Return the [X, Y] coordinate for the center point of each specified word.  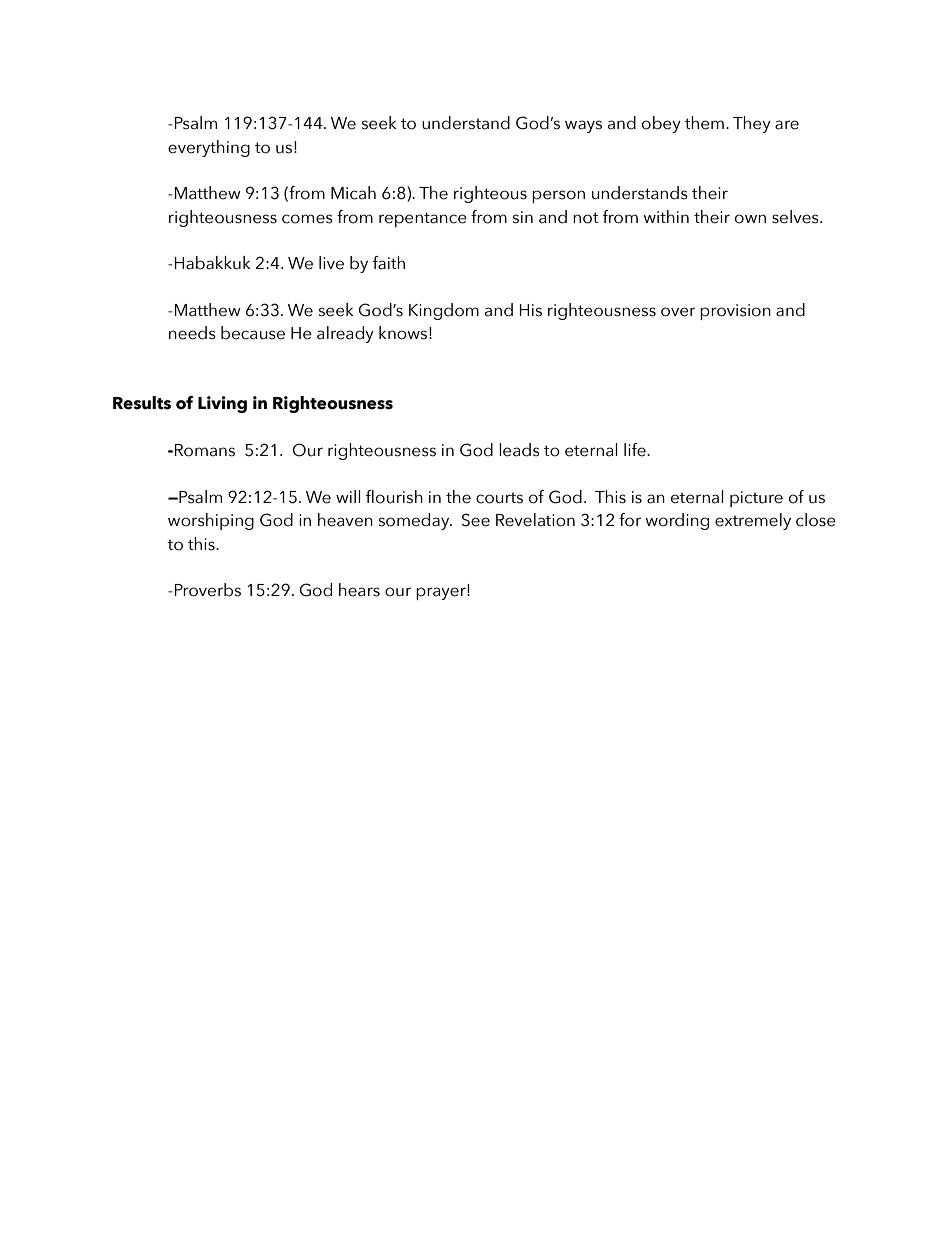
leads [519, 450]
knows [403, 333]
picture [756, 499]
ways [583, 126]
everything [209, 148]
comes [307, 219]
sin [523, 217]
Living [222, 404]
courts [499, 498]
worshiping [211, 521]
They [752, 124]
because [253, 333]
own [750, 219]
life [636, 450]
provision [735, 312]
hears [359, 590]
